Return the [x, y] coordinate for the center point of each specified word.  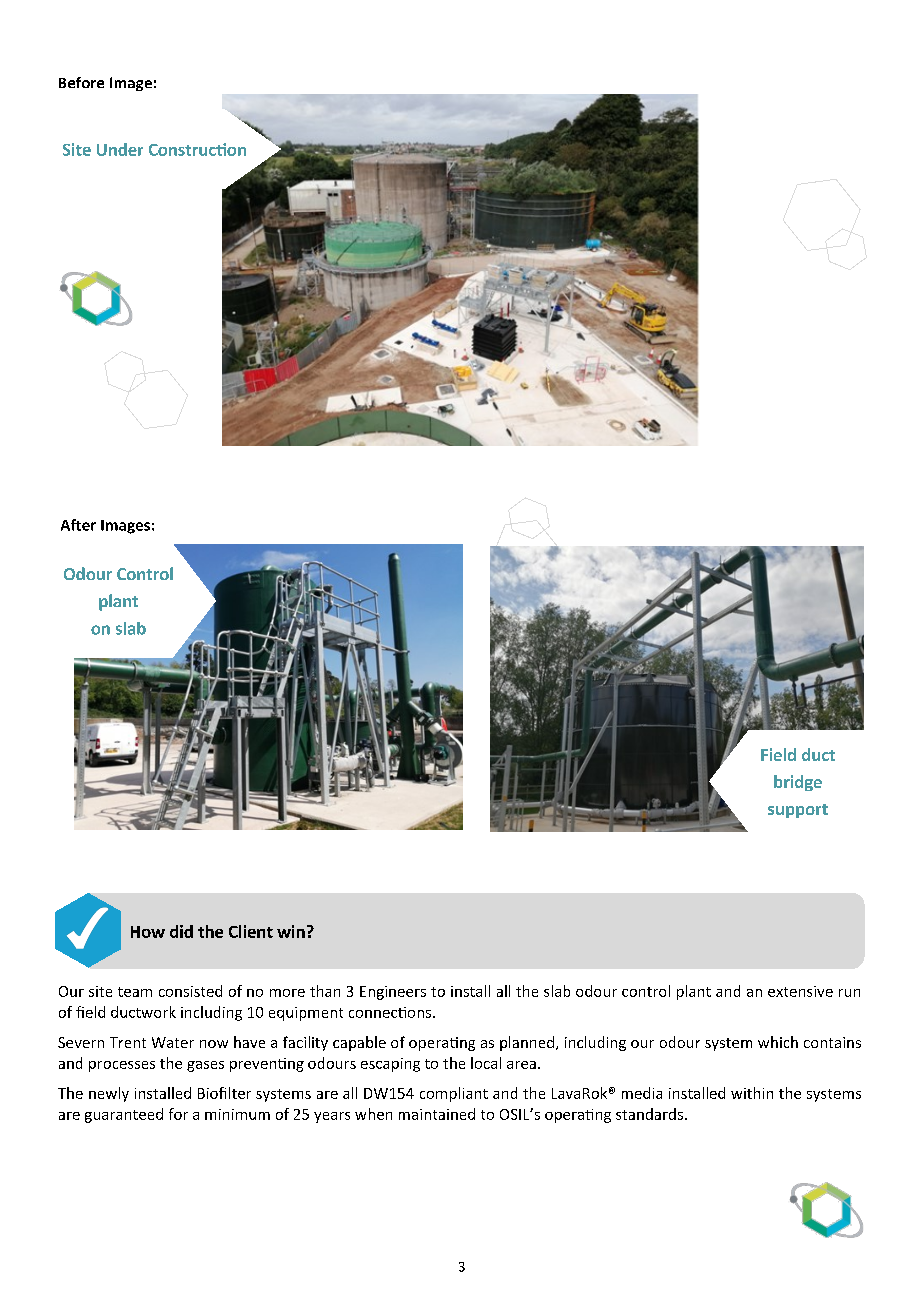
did [181, 931]
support [798, 811]
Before [81, 82]
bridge [798, 783]
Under [120, 149]
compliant [454, 1094]
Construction [197, 149]
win [291, 931]
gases [205, 1066]
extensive [800, 991]
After [78, 525]
